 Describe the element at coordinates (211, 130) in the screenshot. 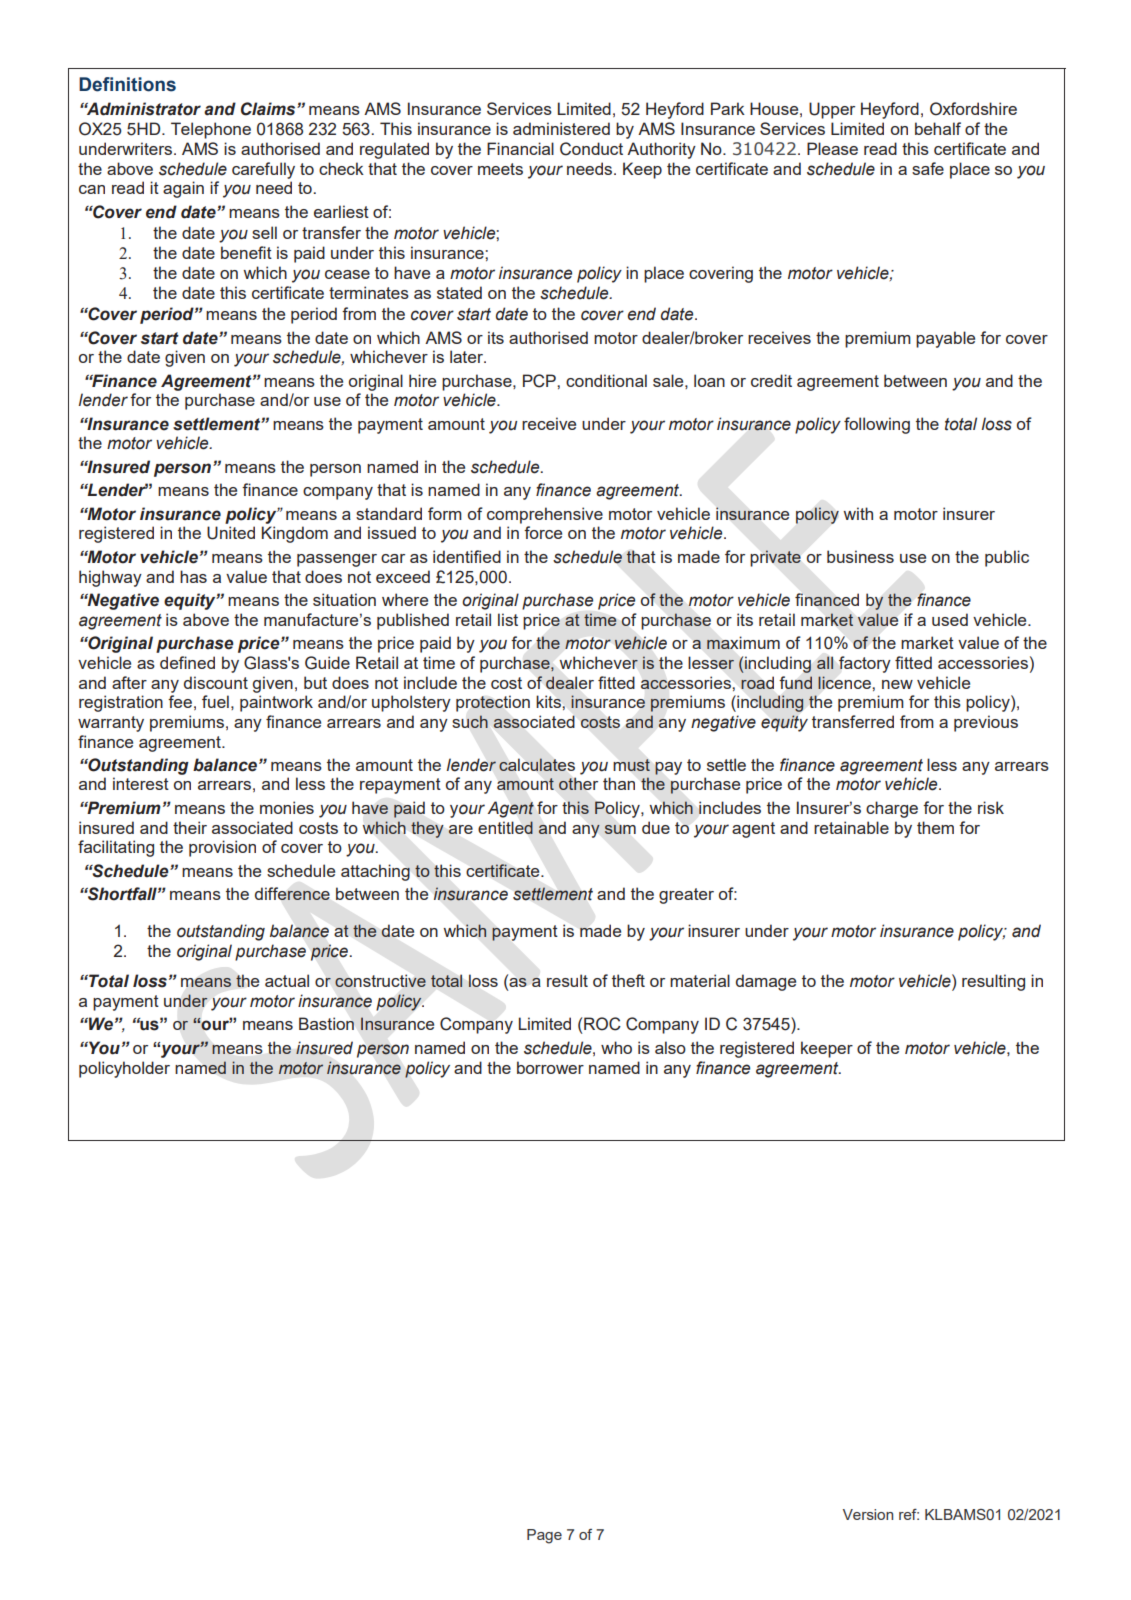

I see `Telephone` at that location.
